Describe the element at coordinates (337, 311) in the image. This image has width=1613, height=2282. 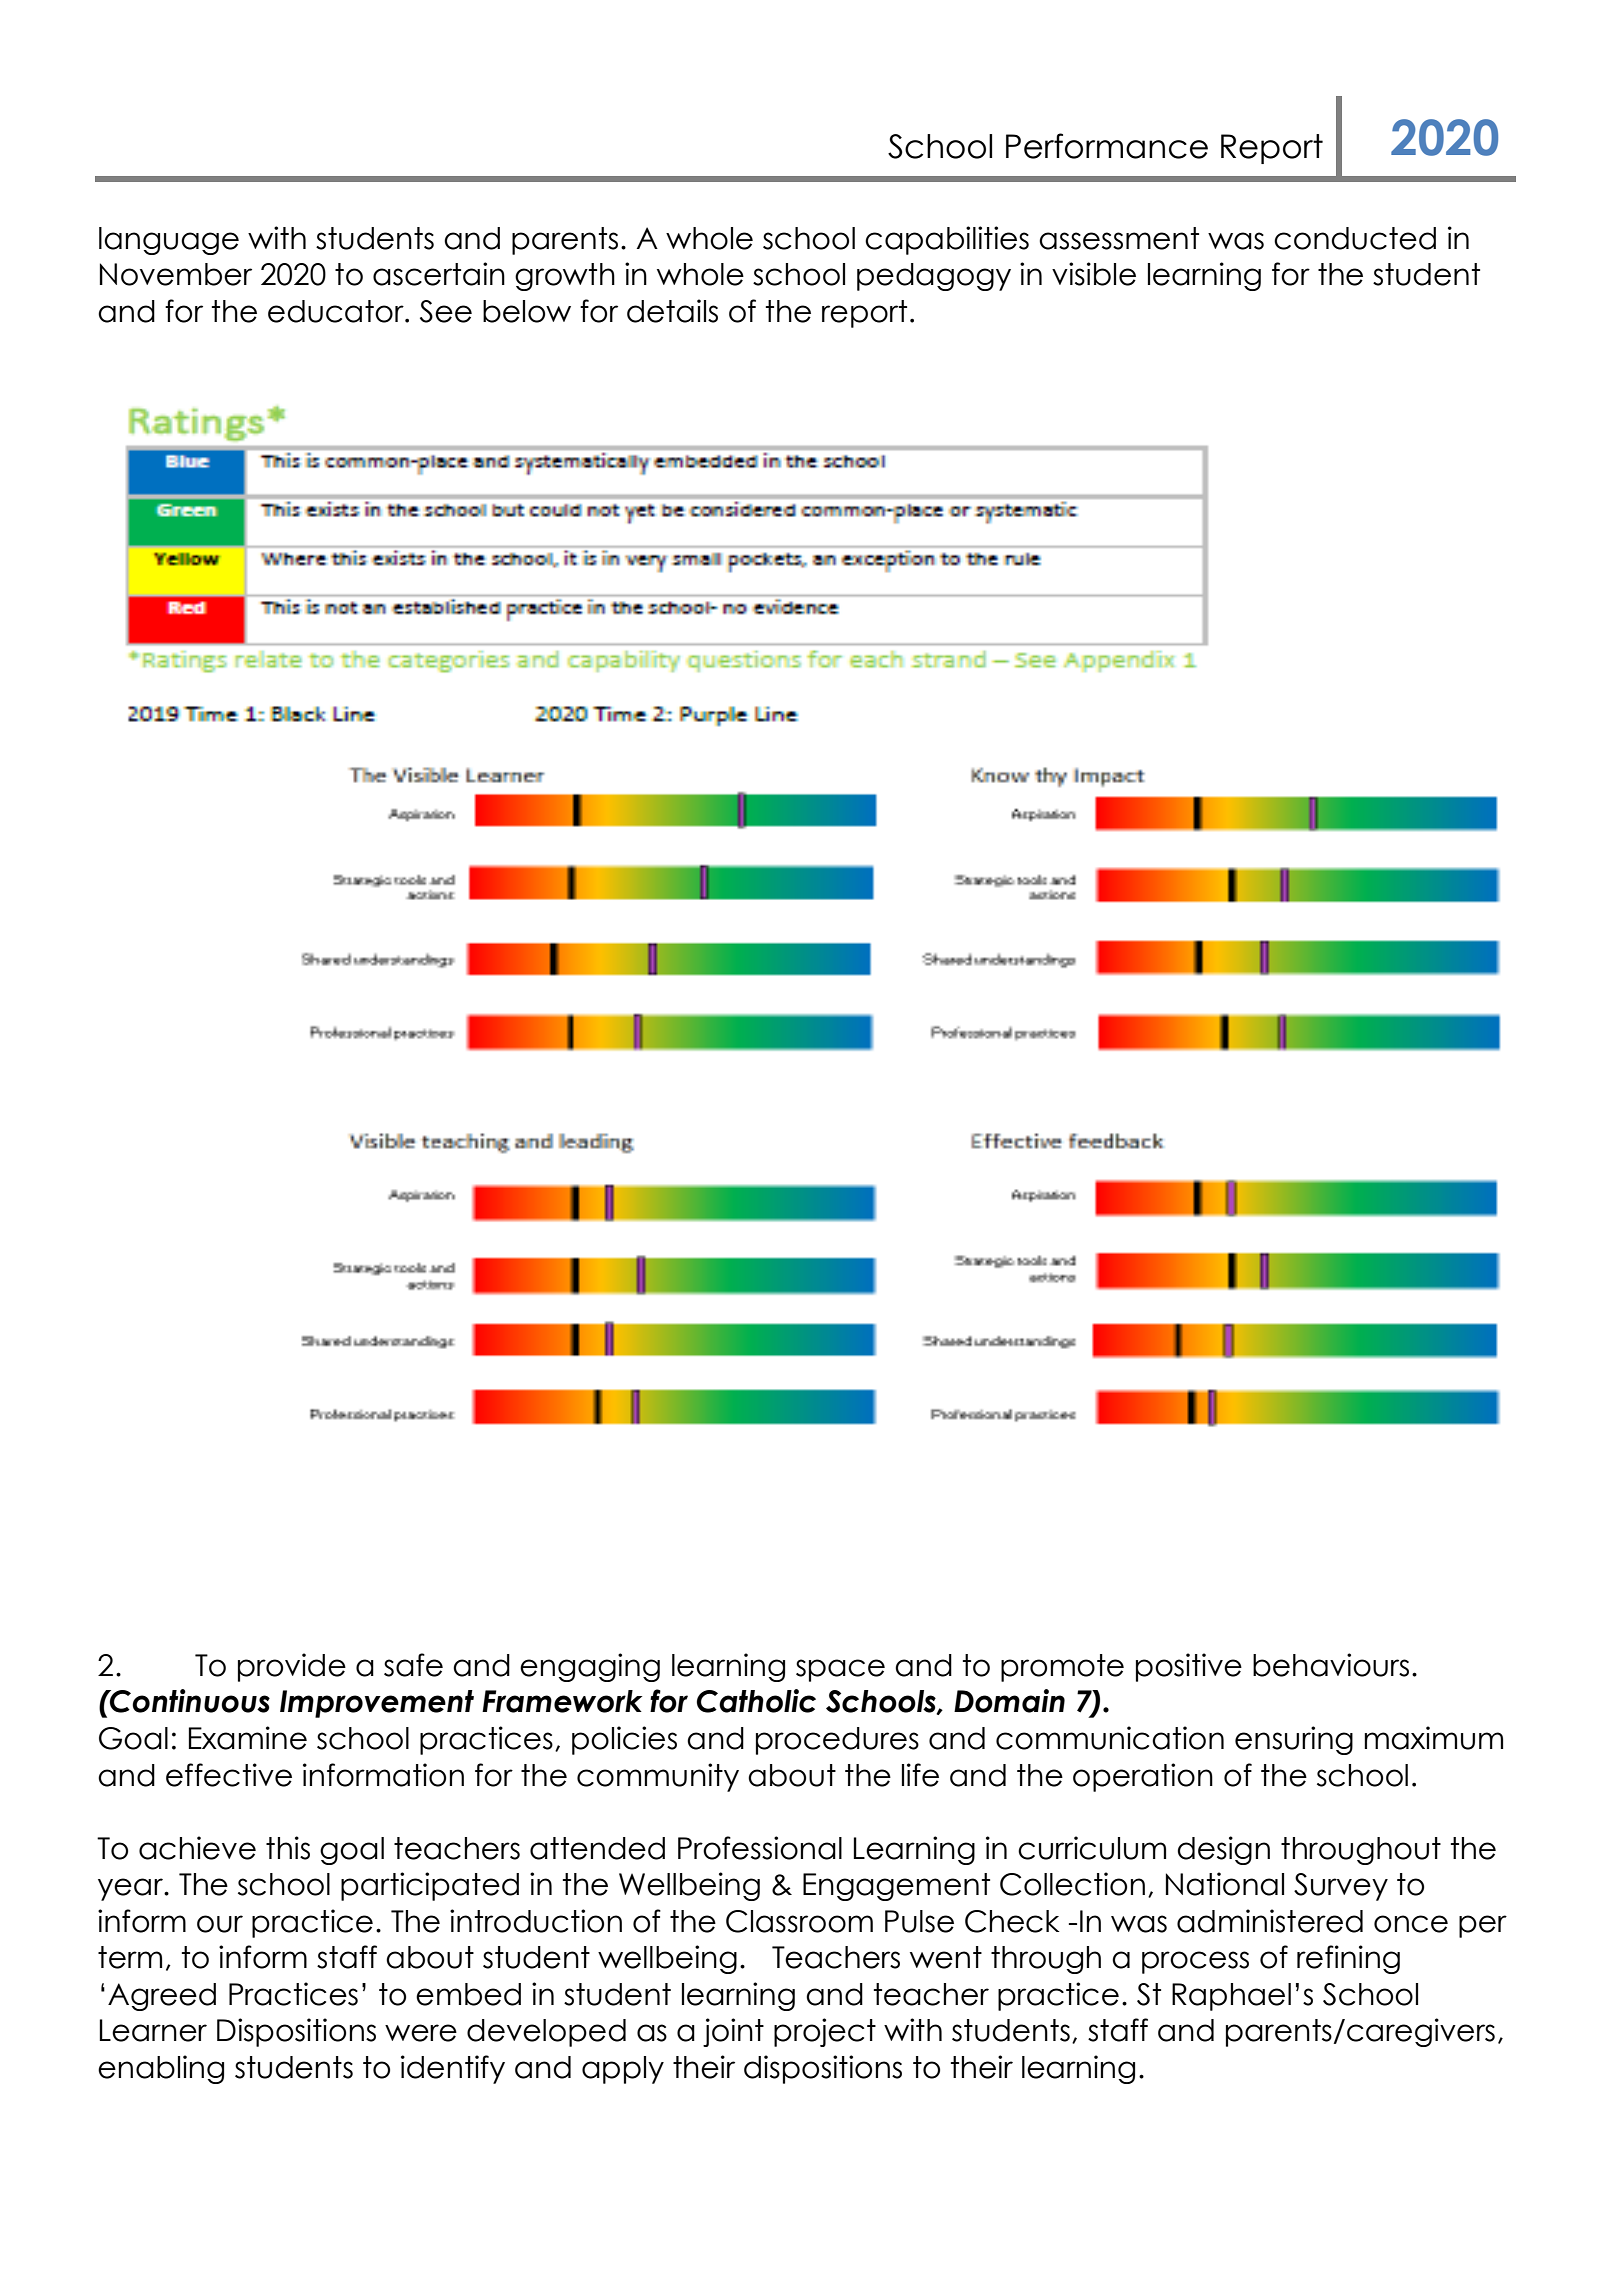
I see `educator` at that location.
